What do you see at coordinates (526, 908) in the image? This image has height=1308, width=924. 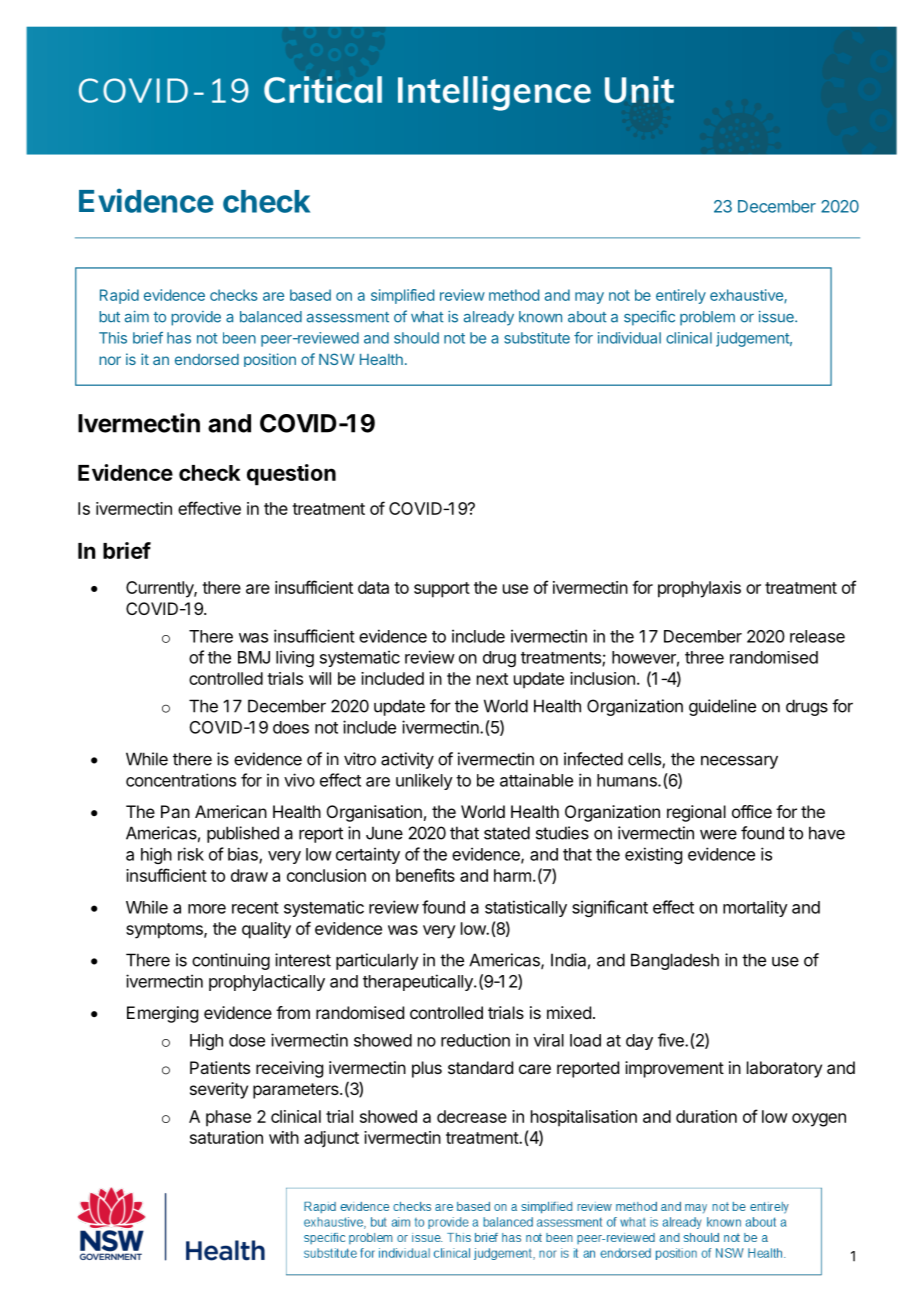 I see `statistically` at bounding box center [526, 908].
